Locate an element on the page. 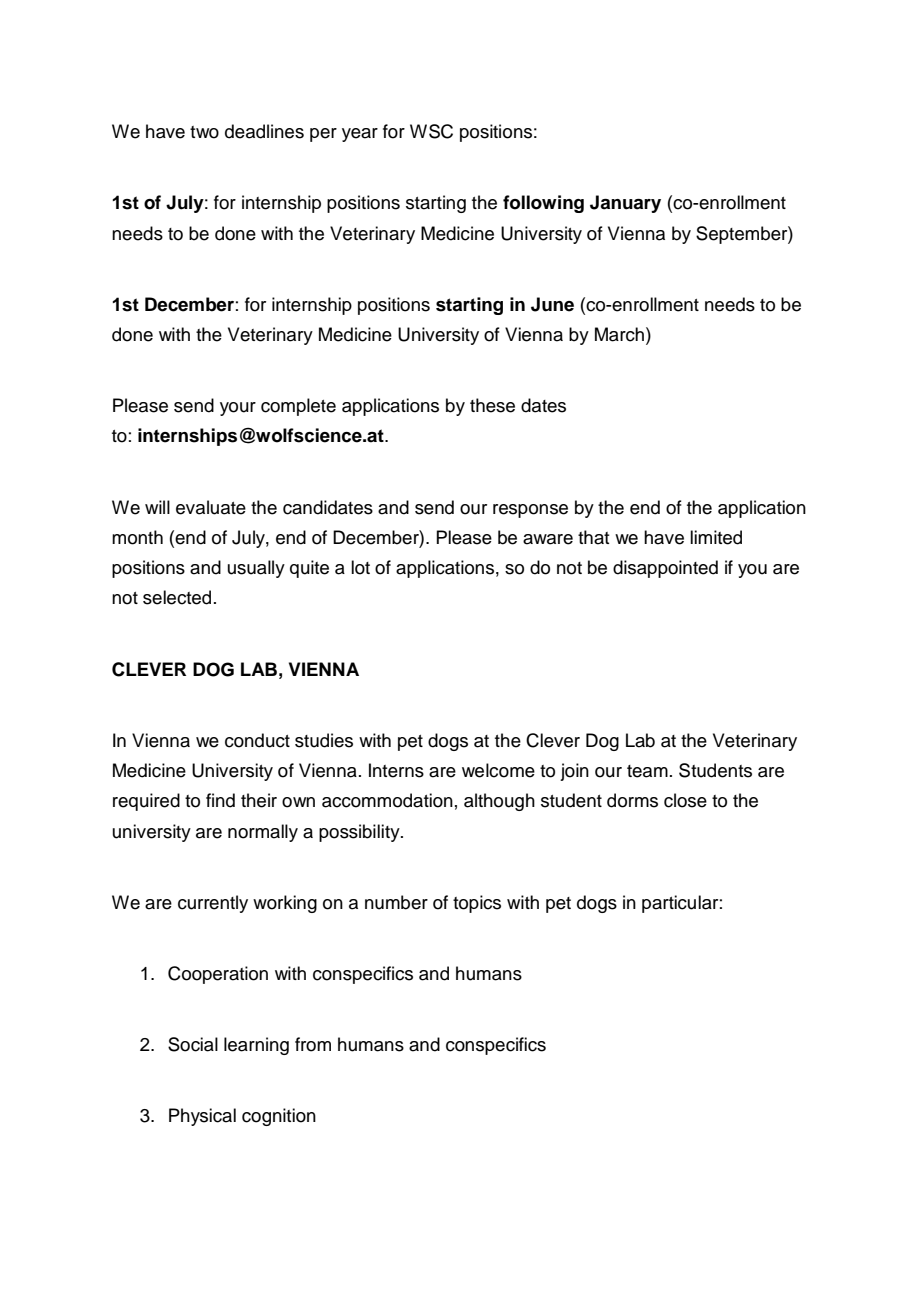  Physical is located at coordinates (202, 1117).
